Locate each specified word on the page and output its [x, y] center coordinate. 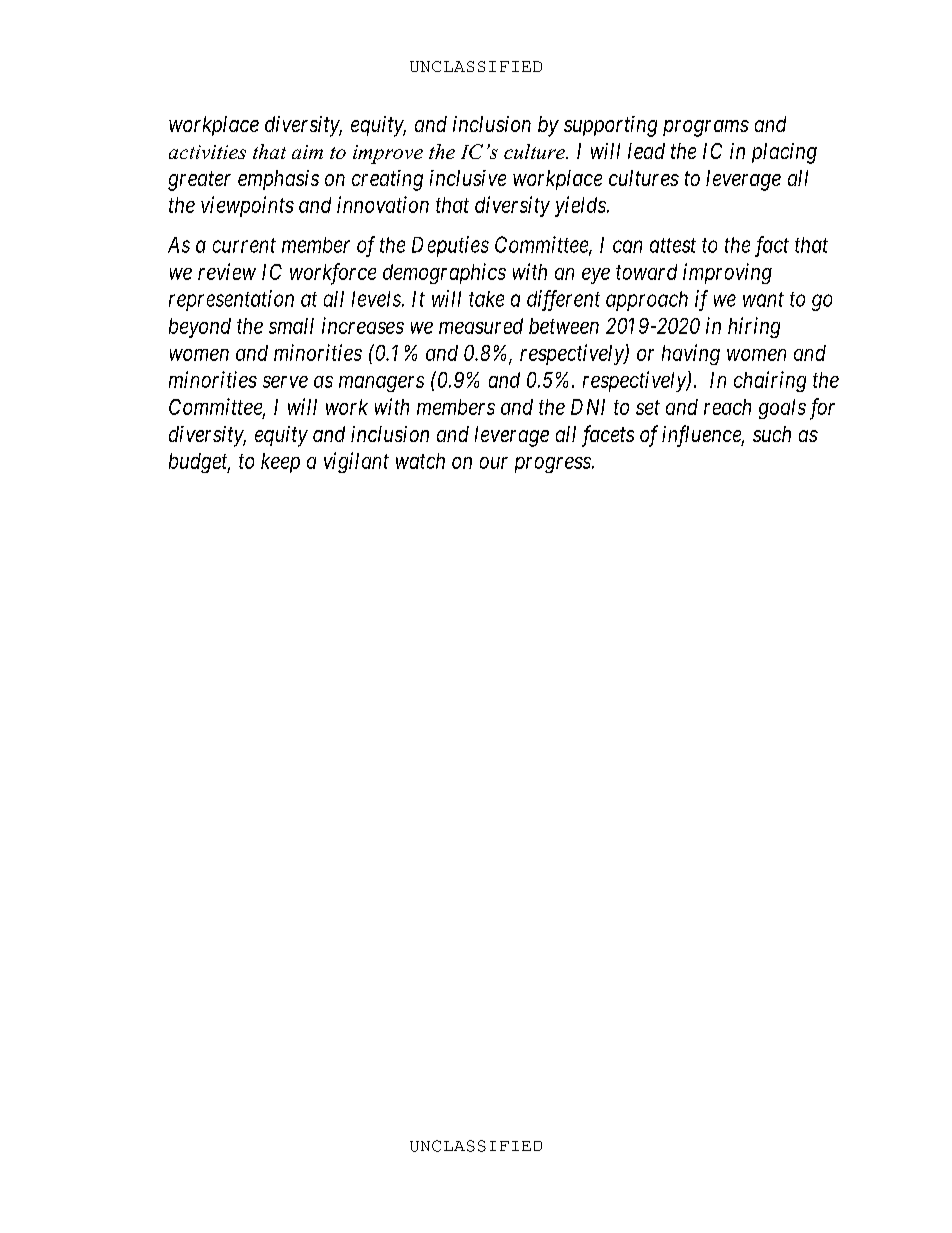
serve [285, 382]
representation [231, 300]
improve [388, 154]
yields [581, 206]
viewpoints [247, 206]
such [772, 434]
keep [280, 463]
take [486, 299]
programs [706, 128]
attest [673, 245]
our [494, 463]
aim [307, 152]
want [763, 299]
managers [381, 384]
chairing [770, 381]
